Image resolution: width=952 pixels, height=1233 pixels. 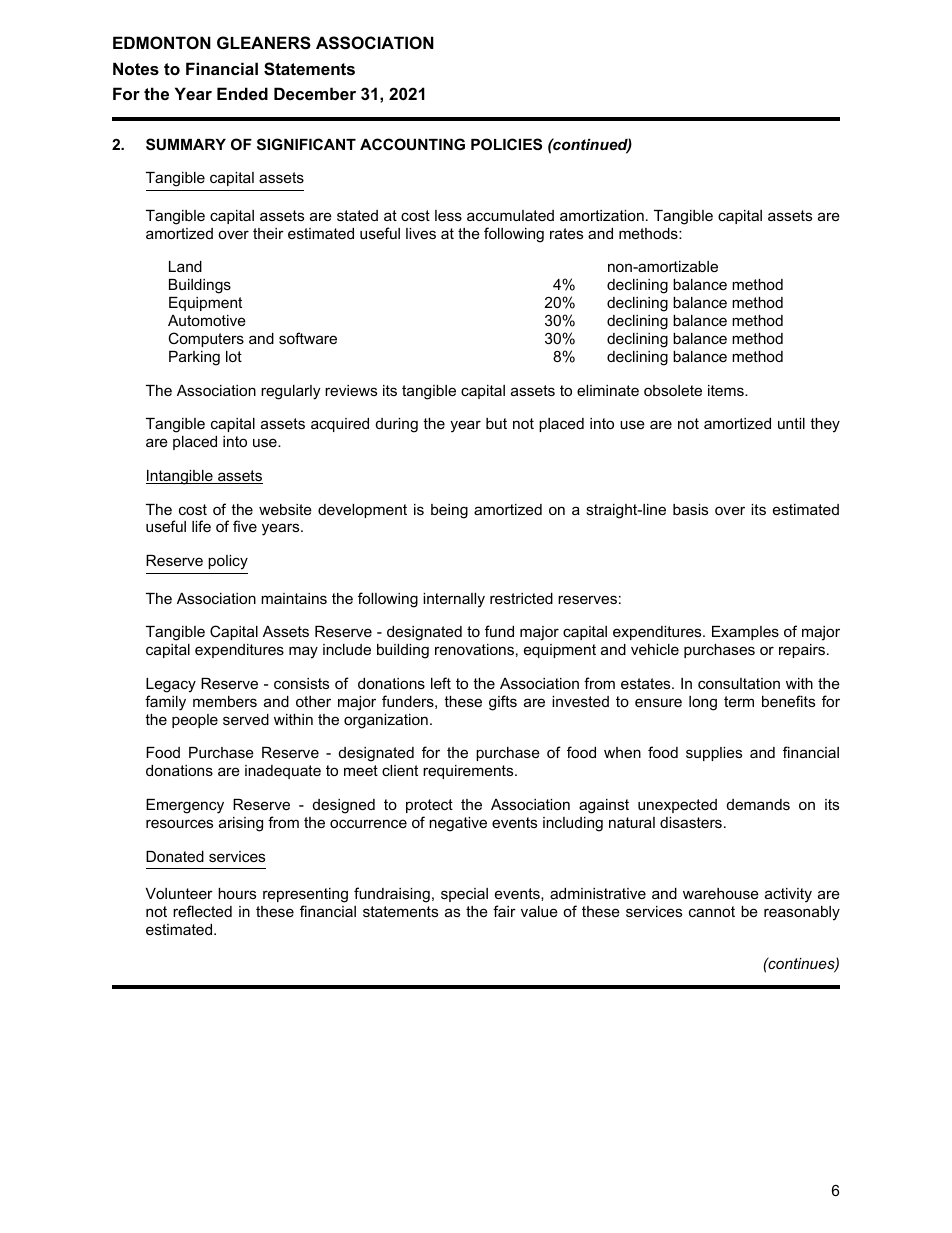 I want to click on amortization, so click(x=602, y=215).
